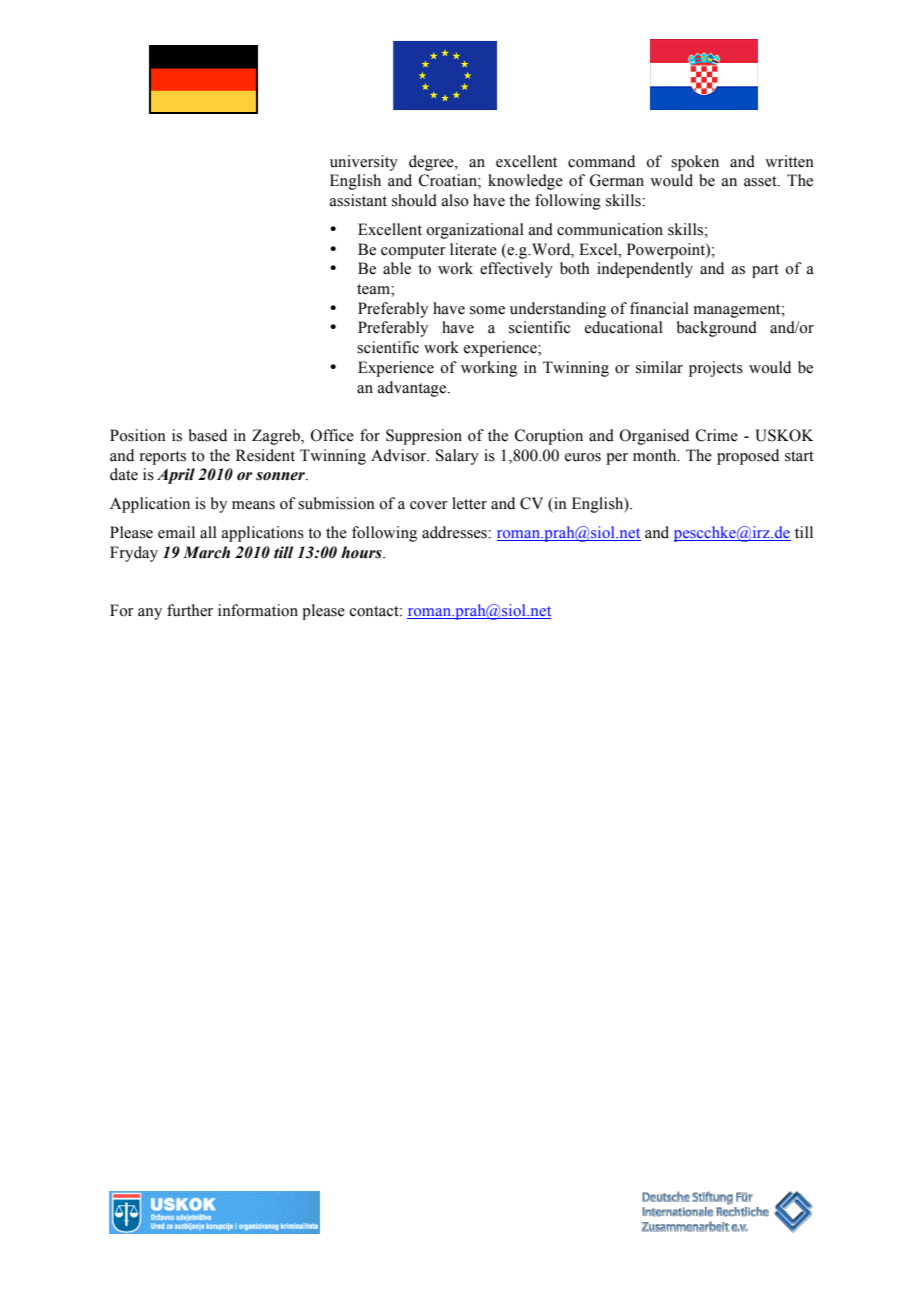 Image resolution: width=924 pixels, height=1308 pixels. I want to click on letter, so click(469, 503).
